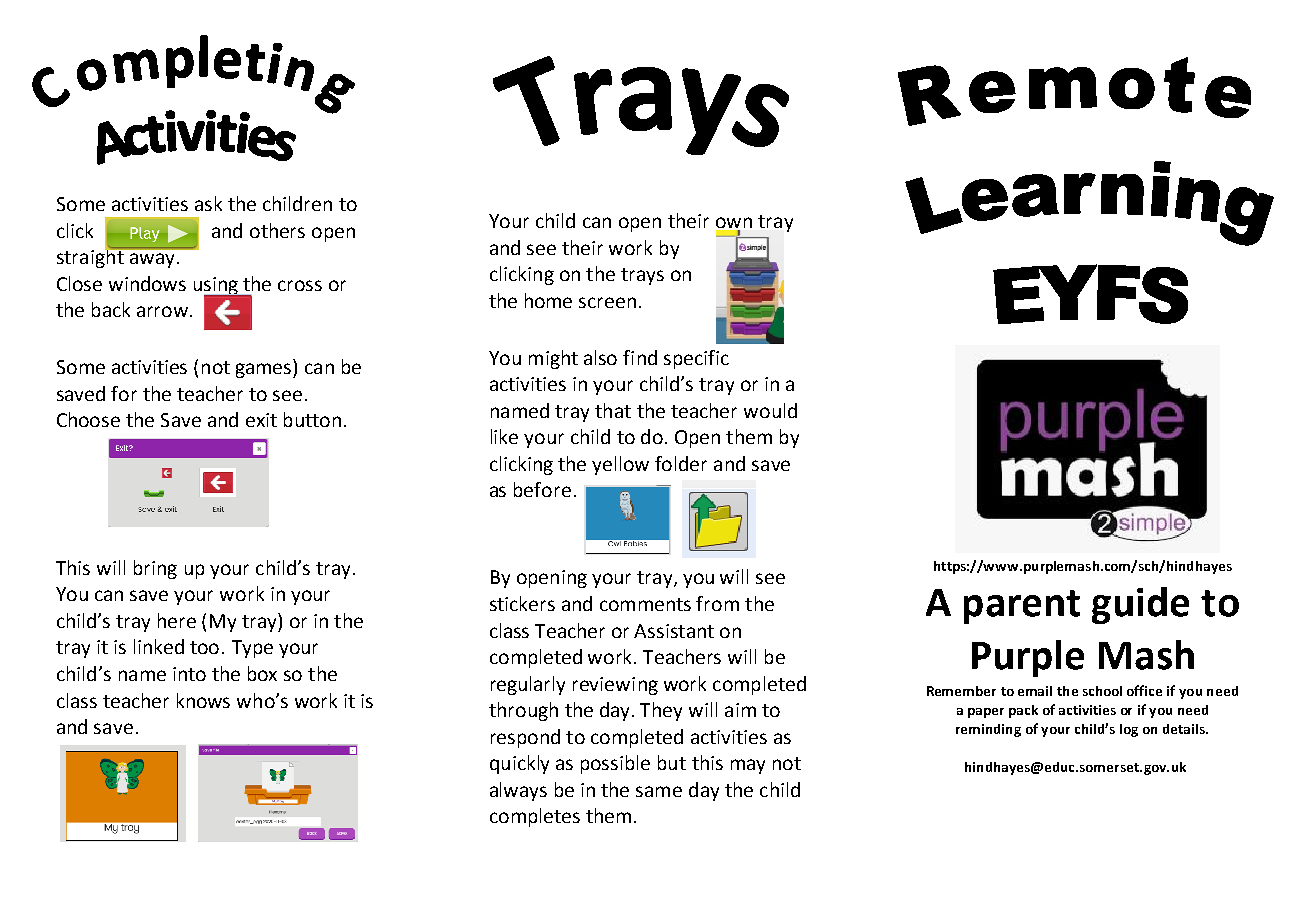 The height and width of the document is (924, 1308). Describe the element at coordinates (542, 489) in the document. I see `before` at that location.
